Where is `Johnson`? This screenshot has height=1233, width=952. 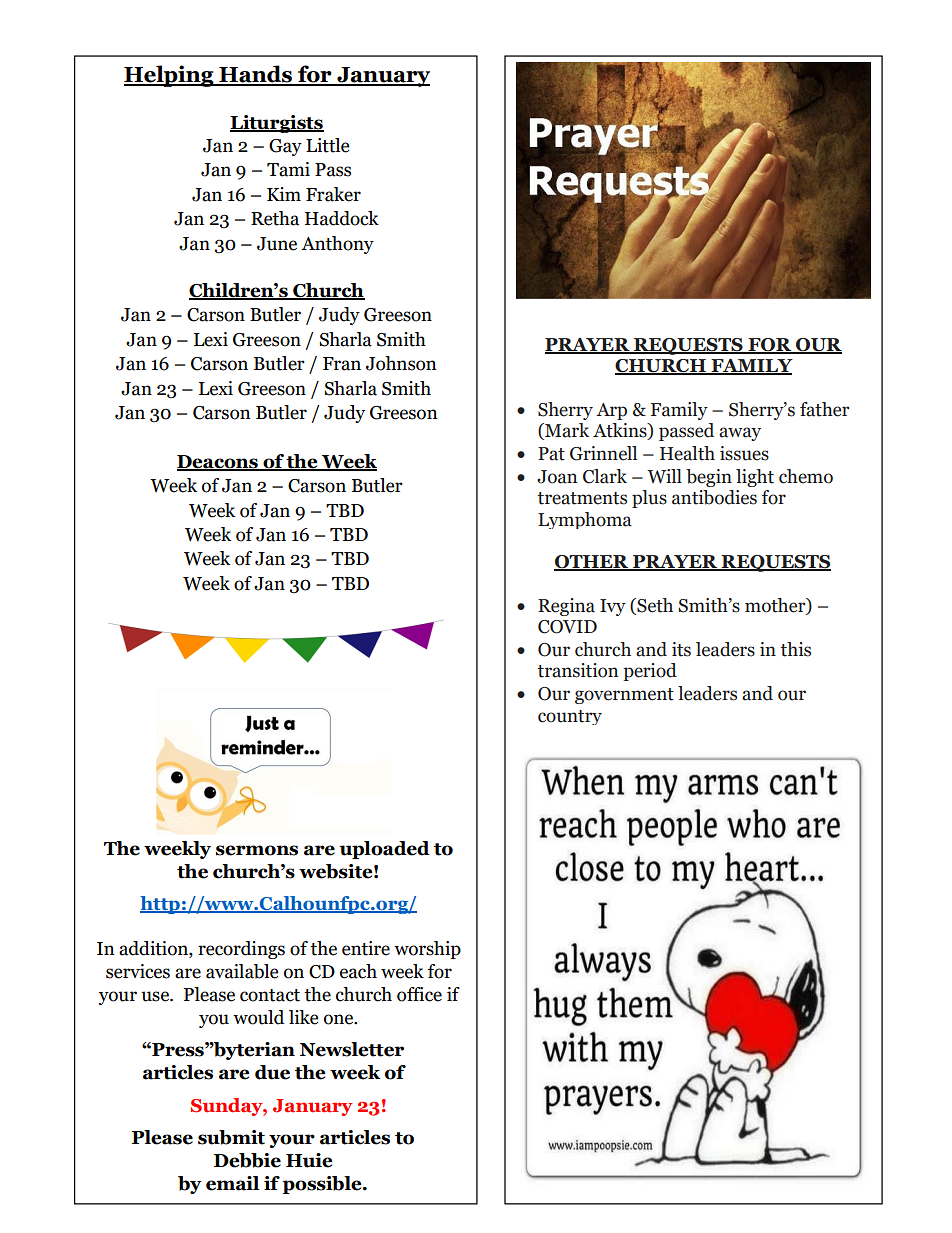 Johnson is located at coordinates (401, 363).
